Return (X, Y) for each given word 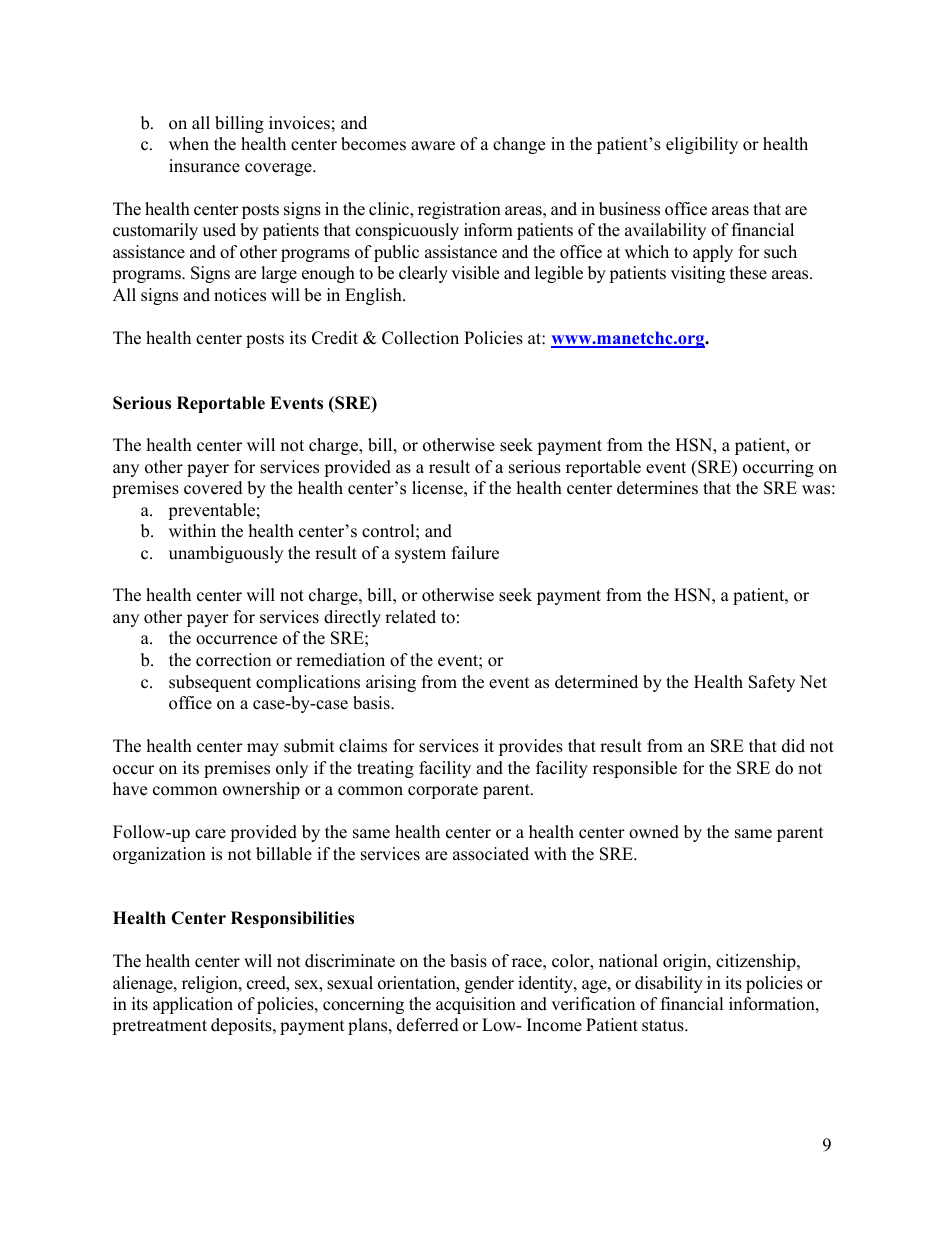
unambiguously (226, 554)
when (189, 144)
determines (657, 488)
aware (433, 146)
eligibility (702, 145)
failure (475, 553)
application (193, 1005)
